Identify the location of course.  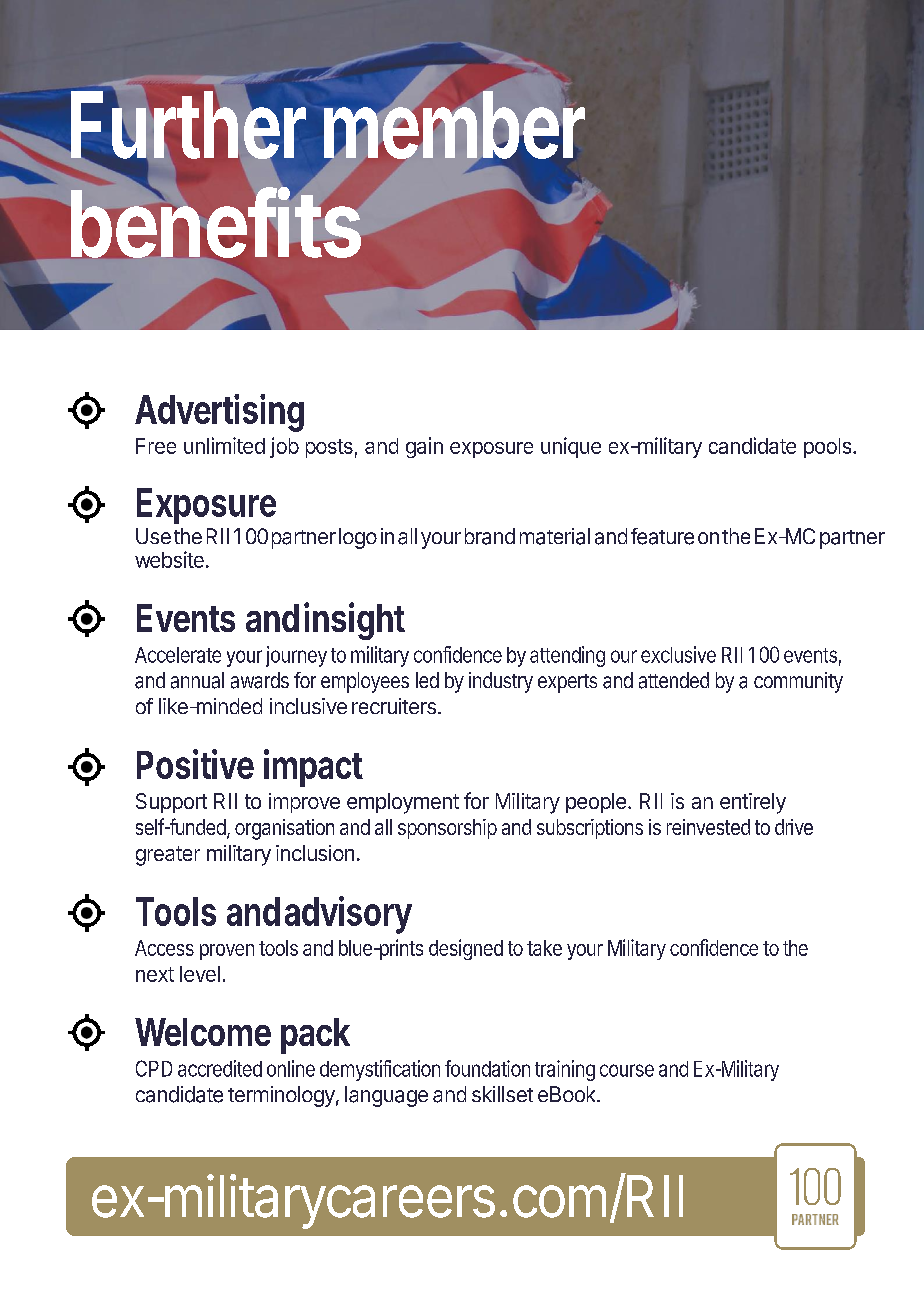
(627, 1070).
